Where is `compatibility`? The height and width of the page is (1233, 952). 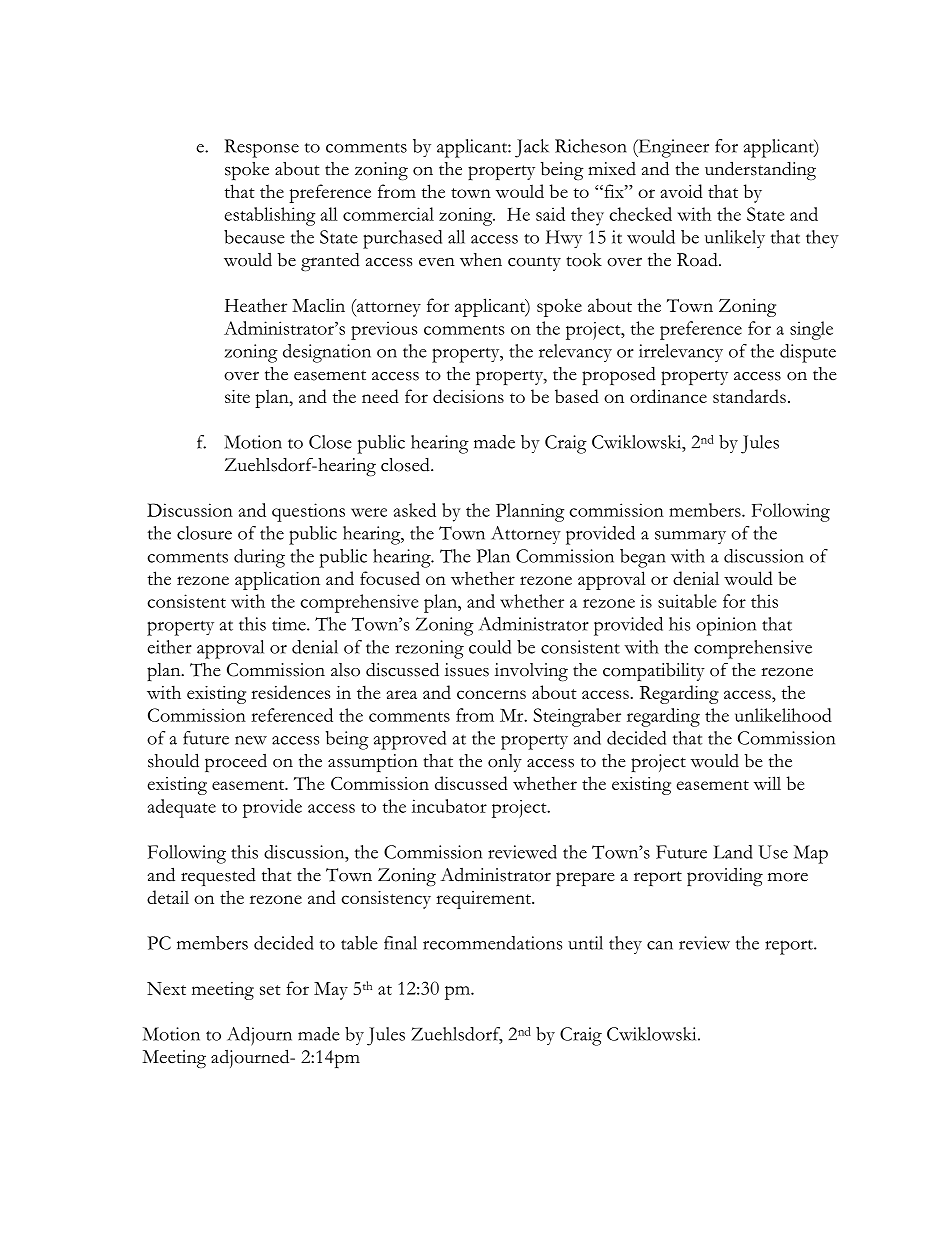
compatibility is located at coordinates (654, 672).
